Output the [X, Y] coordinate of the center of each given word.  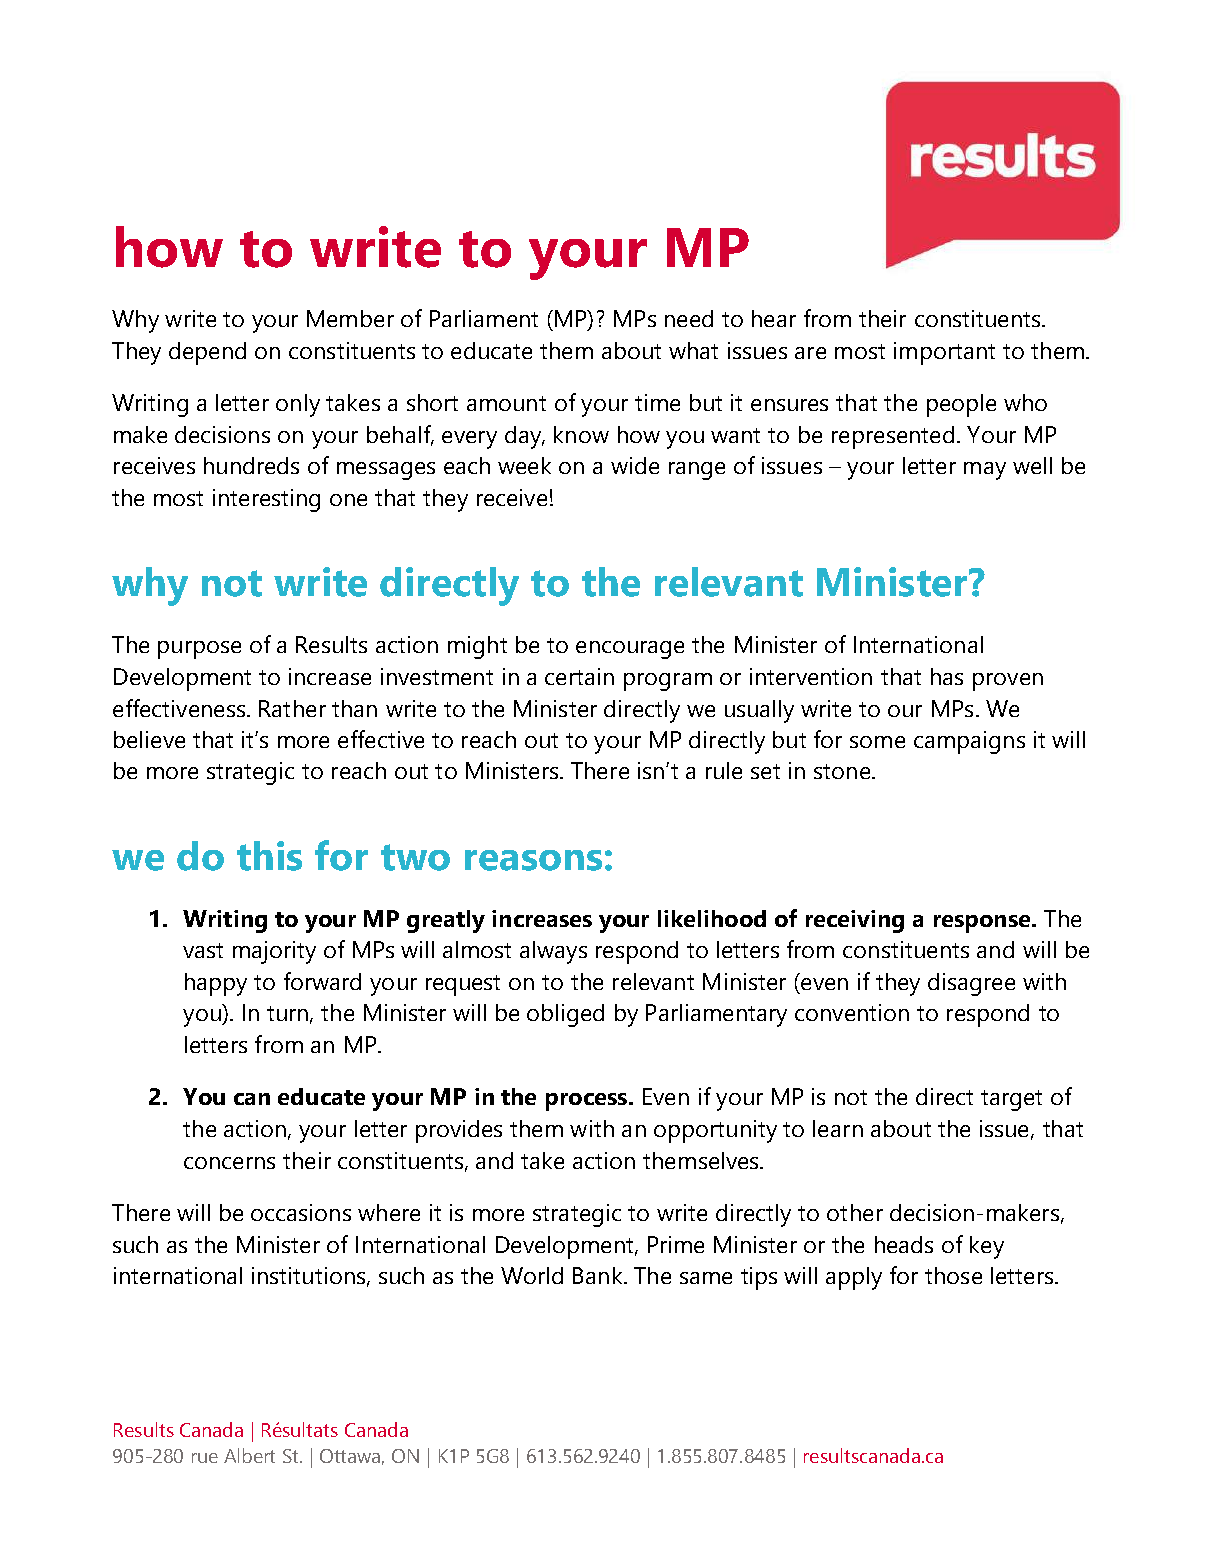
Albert [249, 1455]
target [1011, 1100]
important [944, 353]
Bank [599, 1275]
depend [207, 353]
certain [579, 676]
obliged [565, 1015]
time [657, 402]
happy [216, 984]
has [947, 676]
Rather [292, 708]
